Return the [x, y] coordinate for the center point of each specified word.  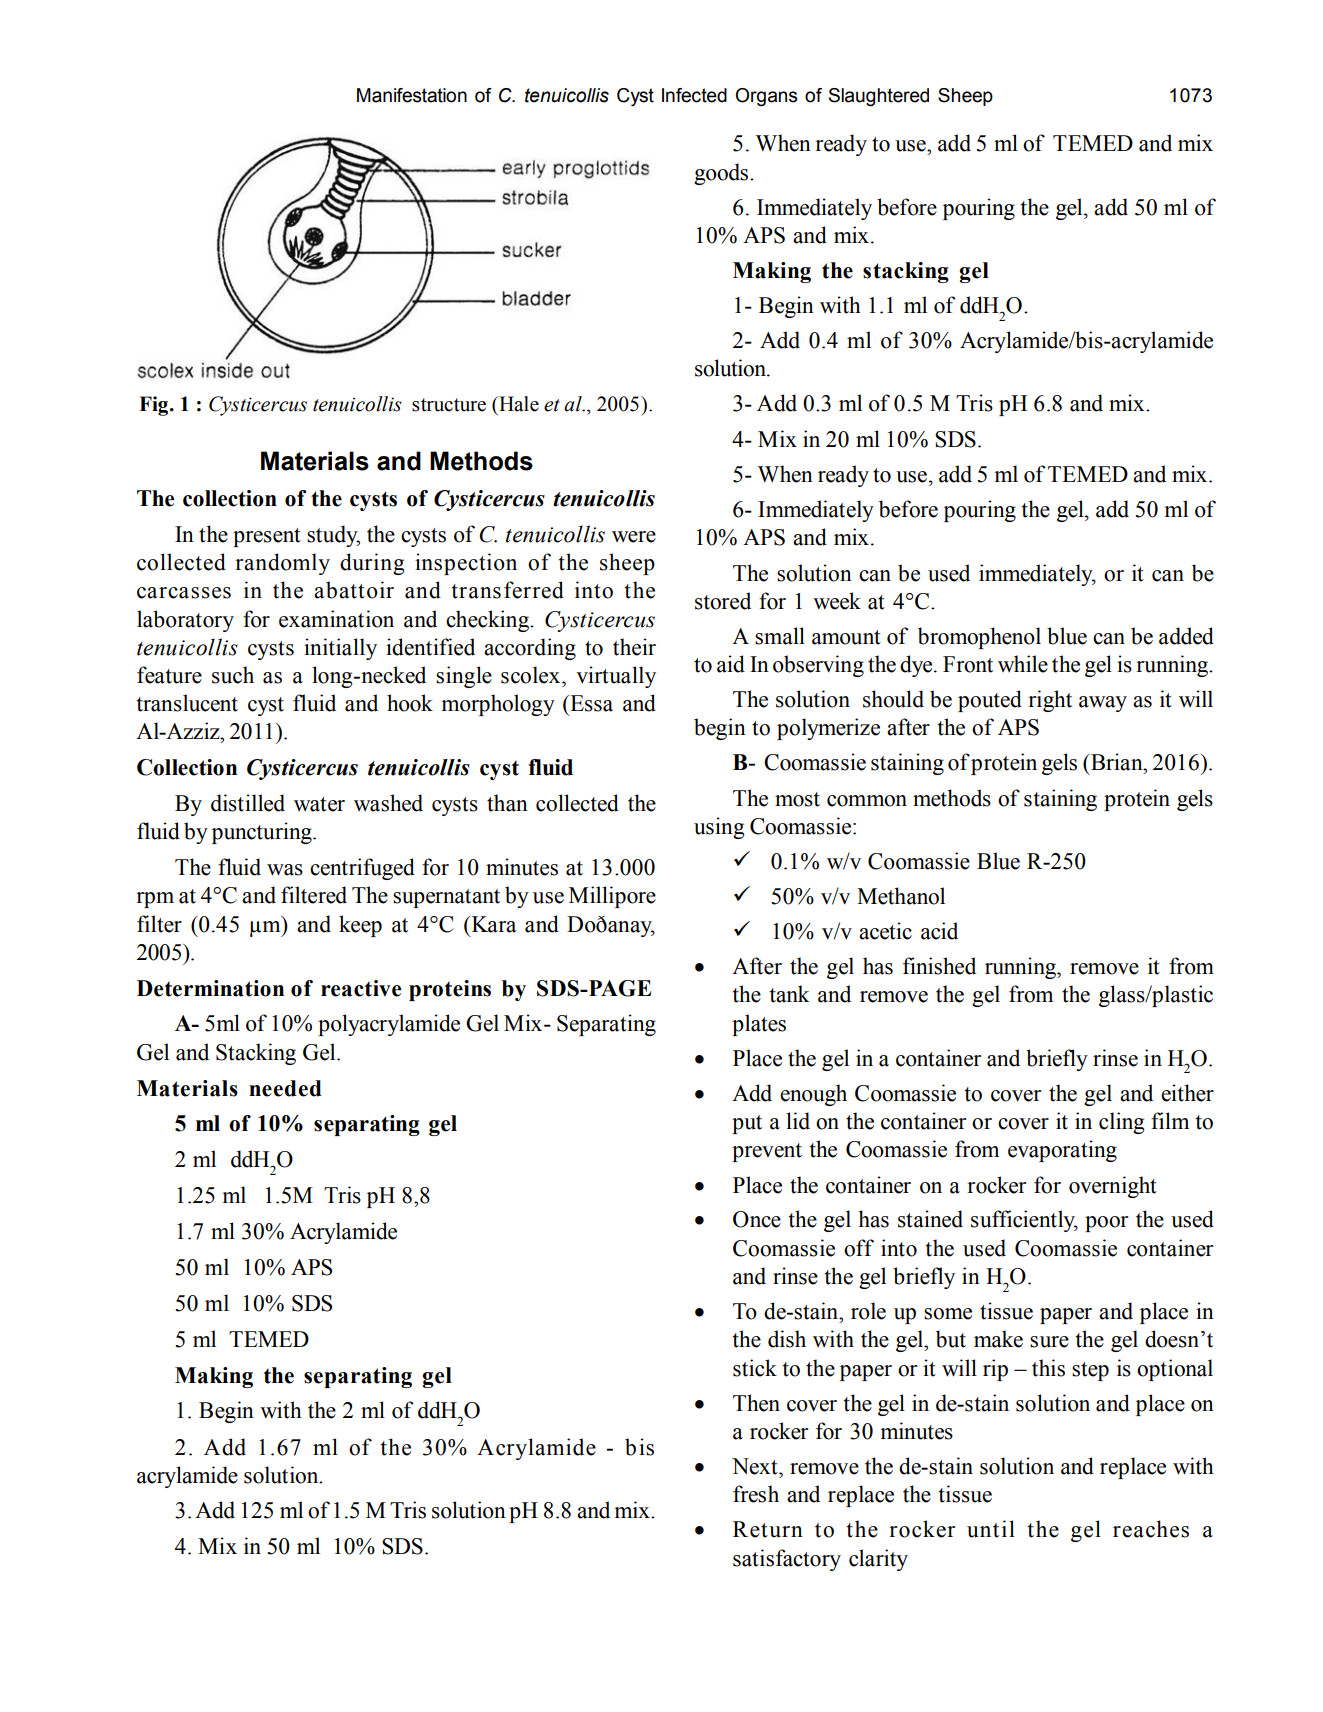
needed [285, 1088]
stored [723, 601]
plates [759, 1025]
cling [1121, 1123]
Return [768, 1529]
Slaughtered [879, 97]
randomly [282, 564]
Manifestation [412, 95]
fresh [756, 1494]
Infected [694, 95]
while [1023, 664]
